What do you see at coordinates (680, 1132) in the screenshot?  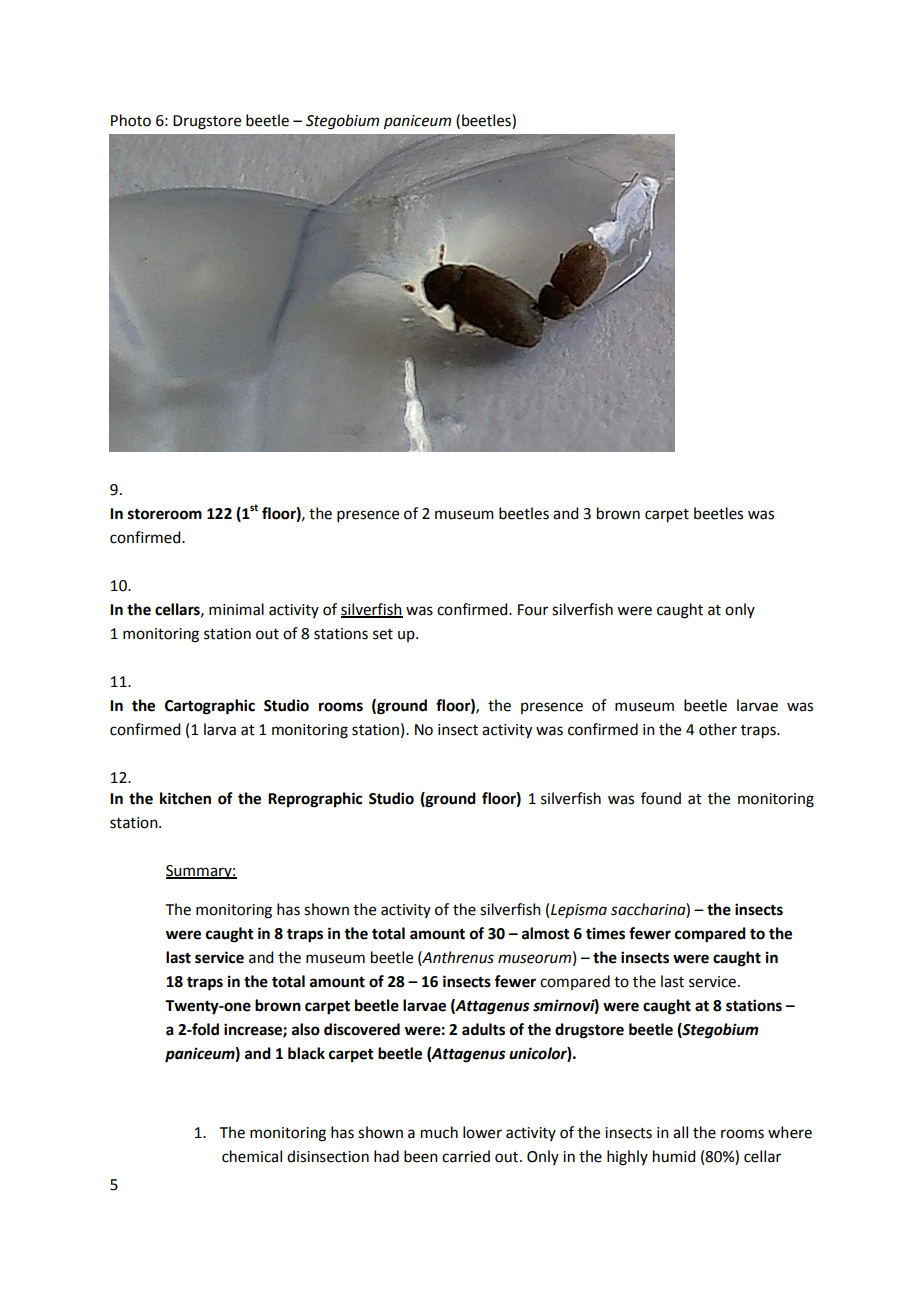 I see `all` at bounding box center [680, 1132].
